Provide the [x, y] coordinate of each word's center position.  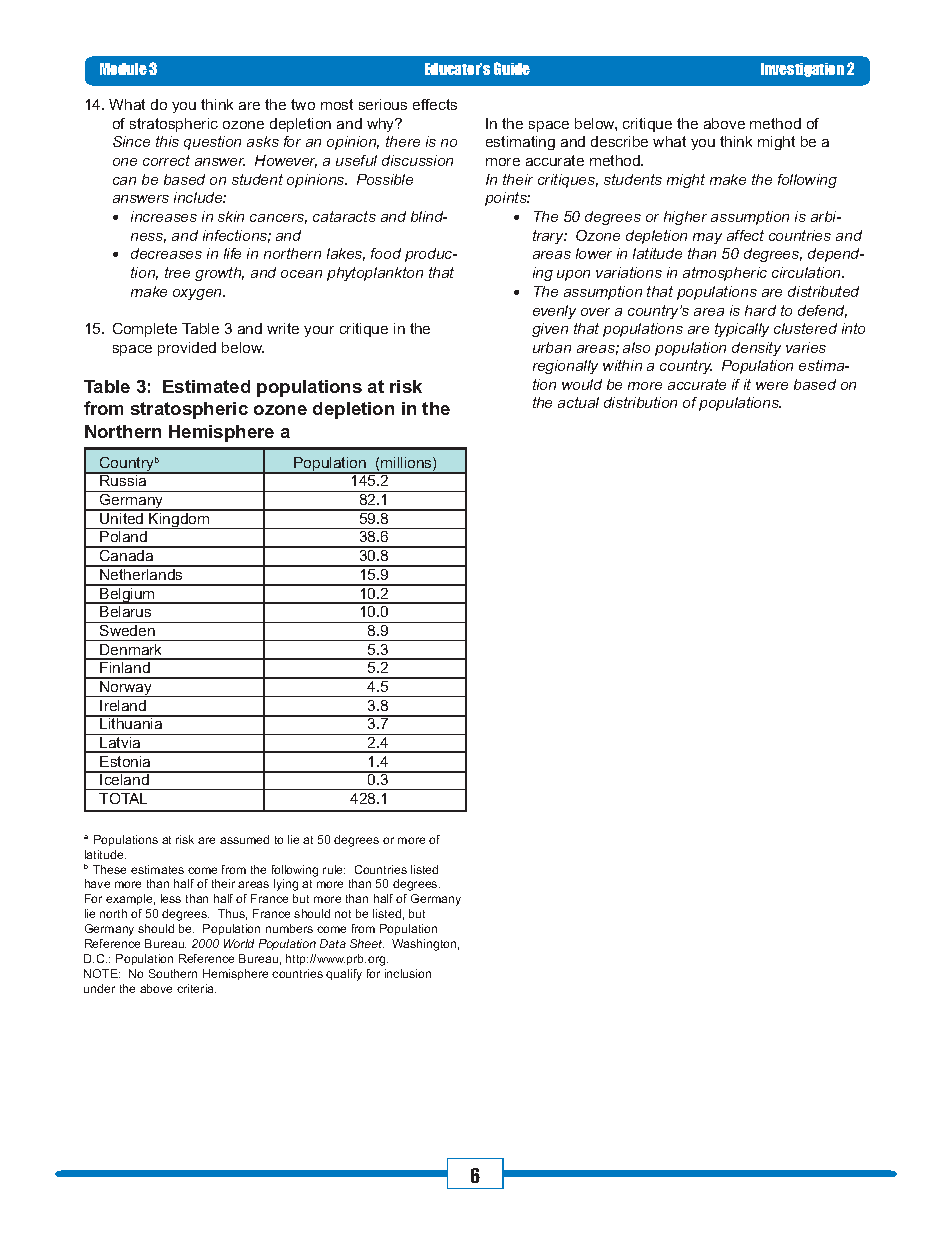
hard [760, 310]
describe [619, 141]
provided [187, 349]
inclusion [408, 973]
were [772, 386]
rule [334, 869]
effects [435, 104]
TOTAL [123, 798]
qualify [344, 975]
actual [578, 402]
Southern [173, 973]
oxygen [198, 294]
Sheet [367, 943]
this [167, 141]
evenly [554, 312]
